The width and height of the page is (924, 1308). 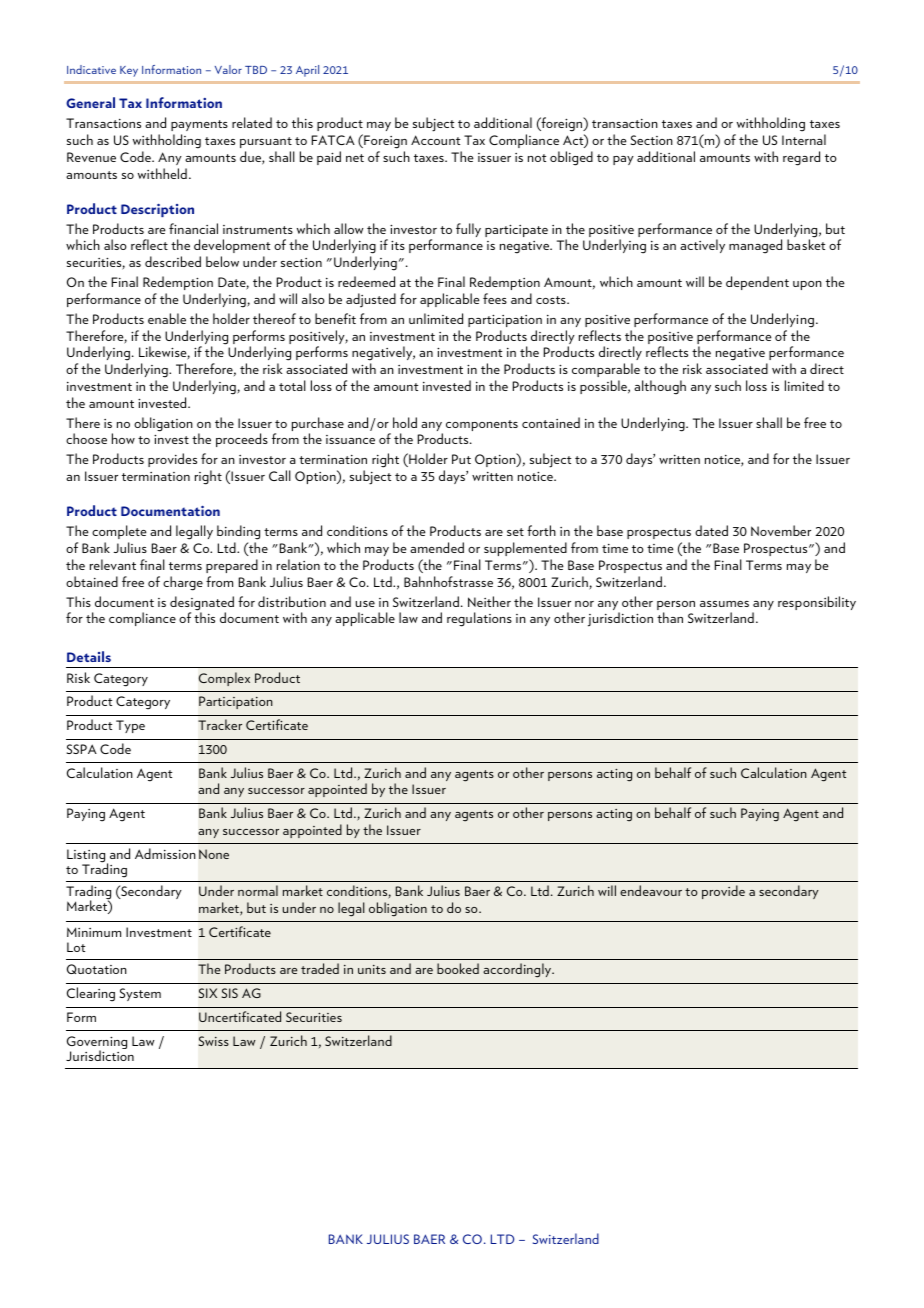 What do you see at coordinates (140, 994) in the page?
I see `System` at bounding box center [140, 994].
